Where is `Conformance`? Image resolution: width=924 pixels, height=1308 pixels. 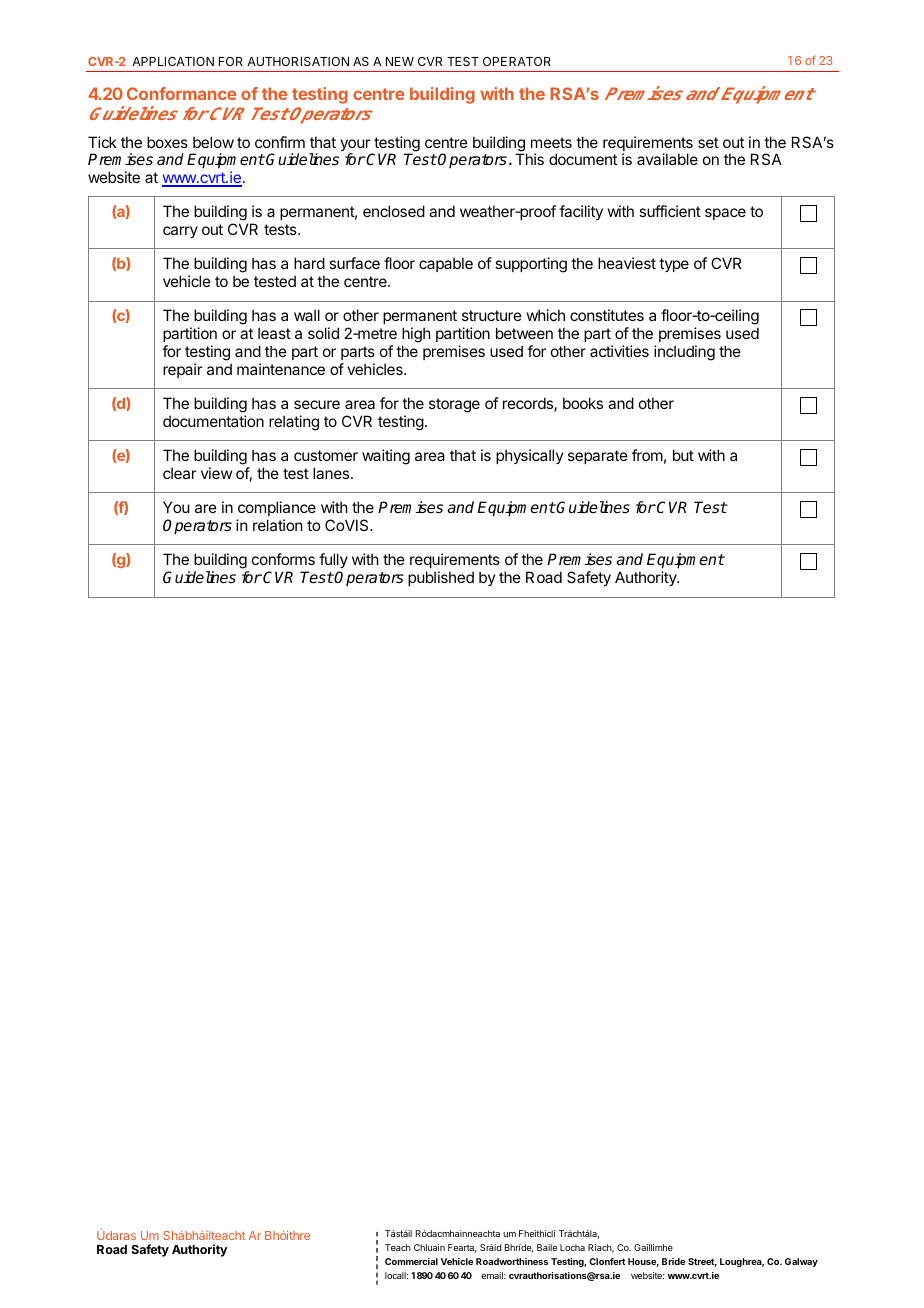
Conformance is located at coordinates (181, 93).
